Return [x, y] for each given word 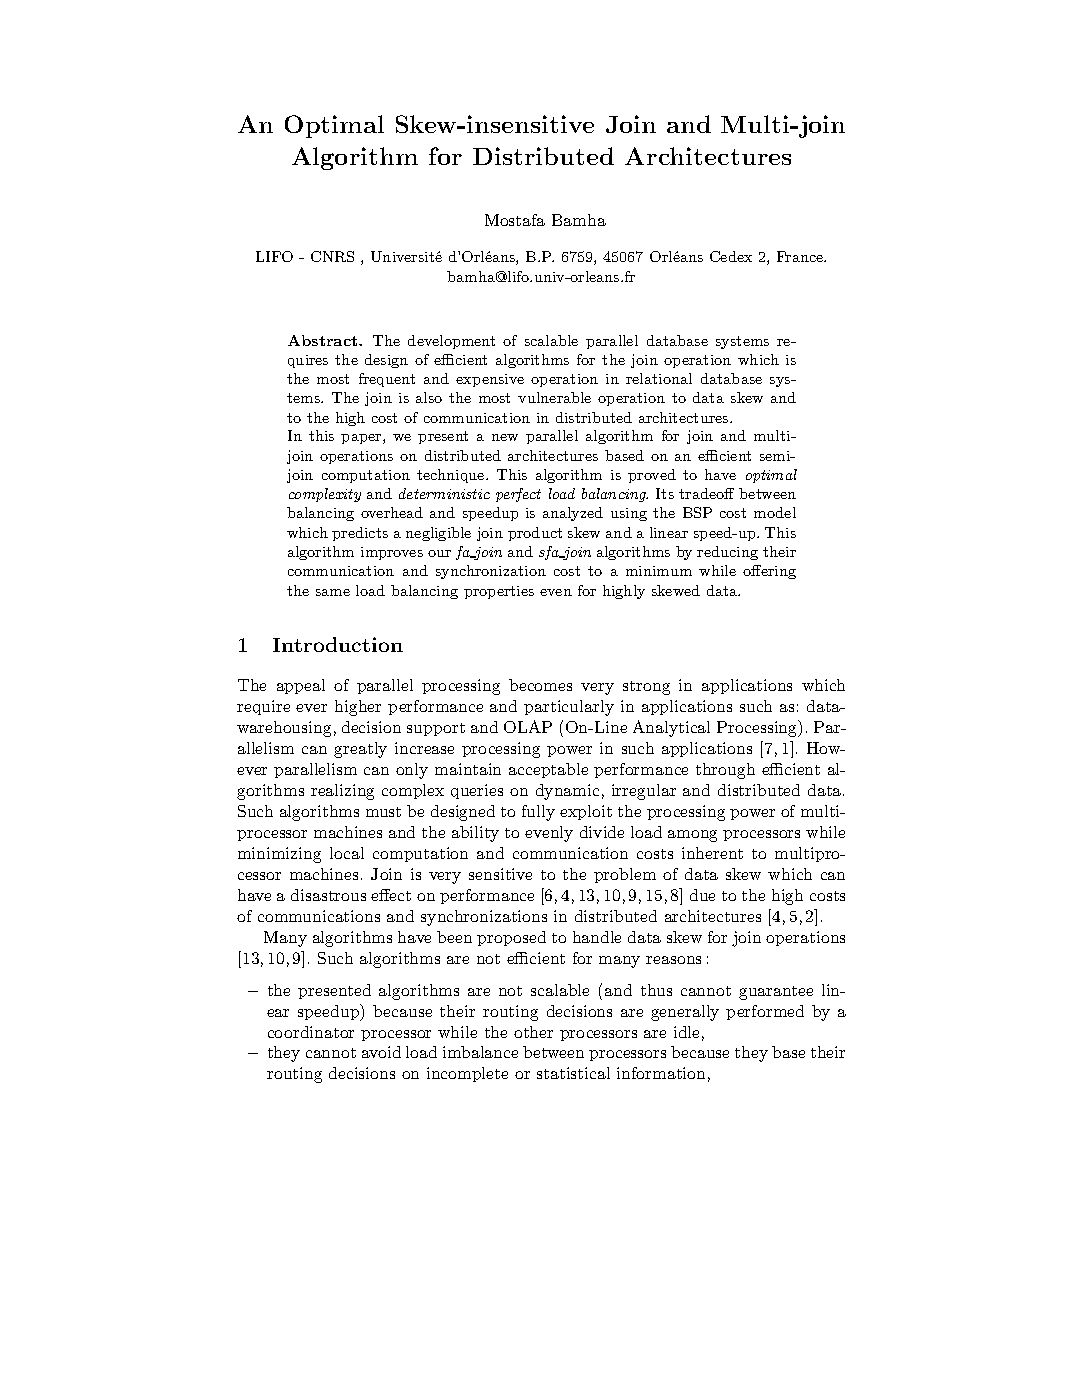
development [451, 342]
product [535, 534]
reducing [727, 553]
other [533, 1032]
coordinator [311, 1032]
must [383, 812]
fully [538, 813]
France [801, 256]
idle [686, 1032]
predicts [360, 534]
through [725, 771]
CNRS [332, 256]
